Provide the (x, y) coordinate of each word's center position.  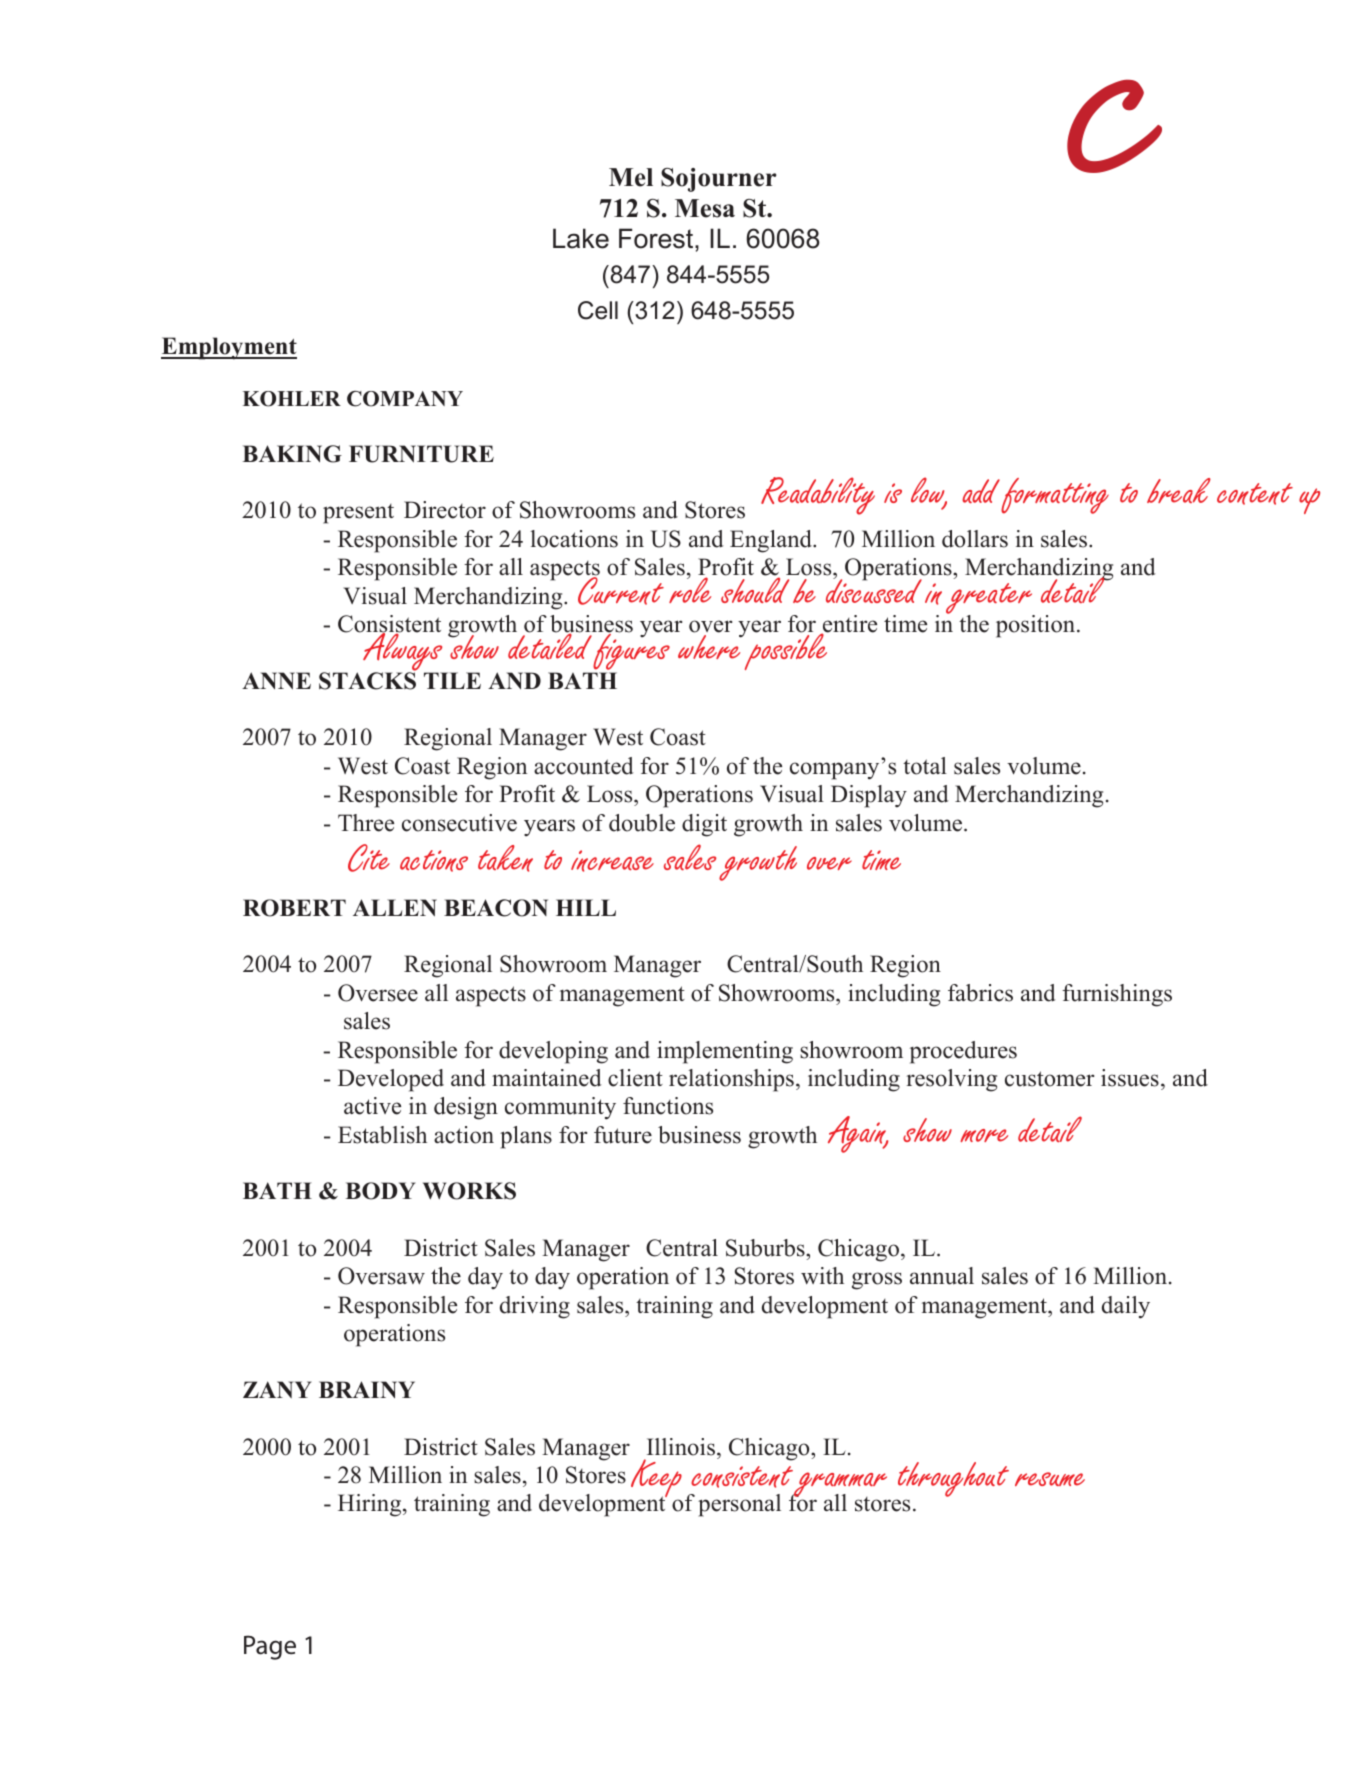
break (1179, 490)
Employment (229, 348)
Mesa (705, 208)
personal (739, 1505)
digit (704, 825)
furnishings (1117, 995)
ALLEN (395, 907)
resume (1050, 1479)
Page (270, 1647)
